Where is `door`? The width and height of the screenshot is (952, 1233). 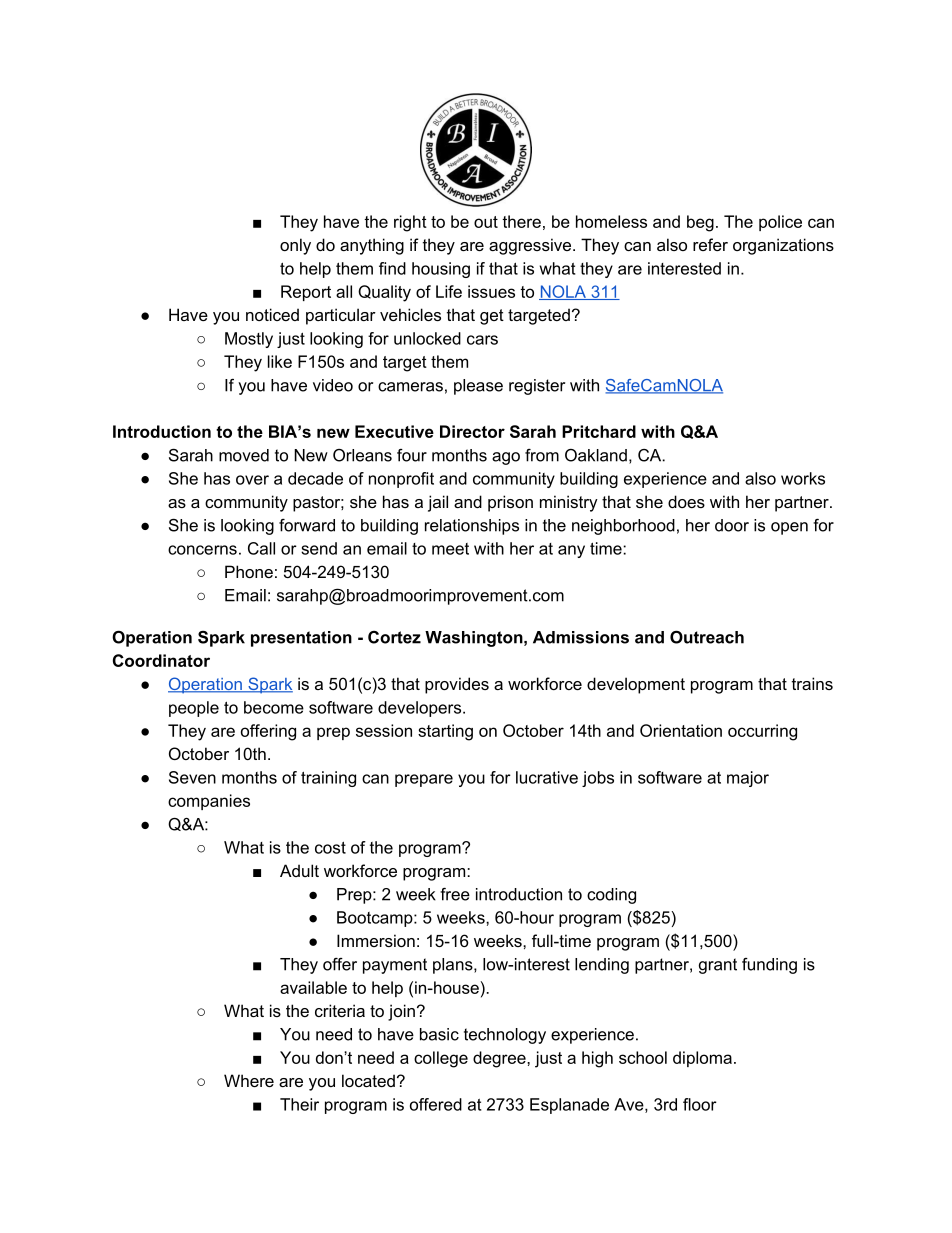 door is located at coordinates (732, 525).
